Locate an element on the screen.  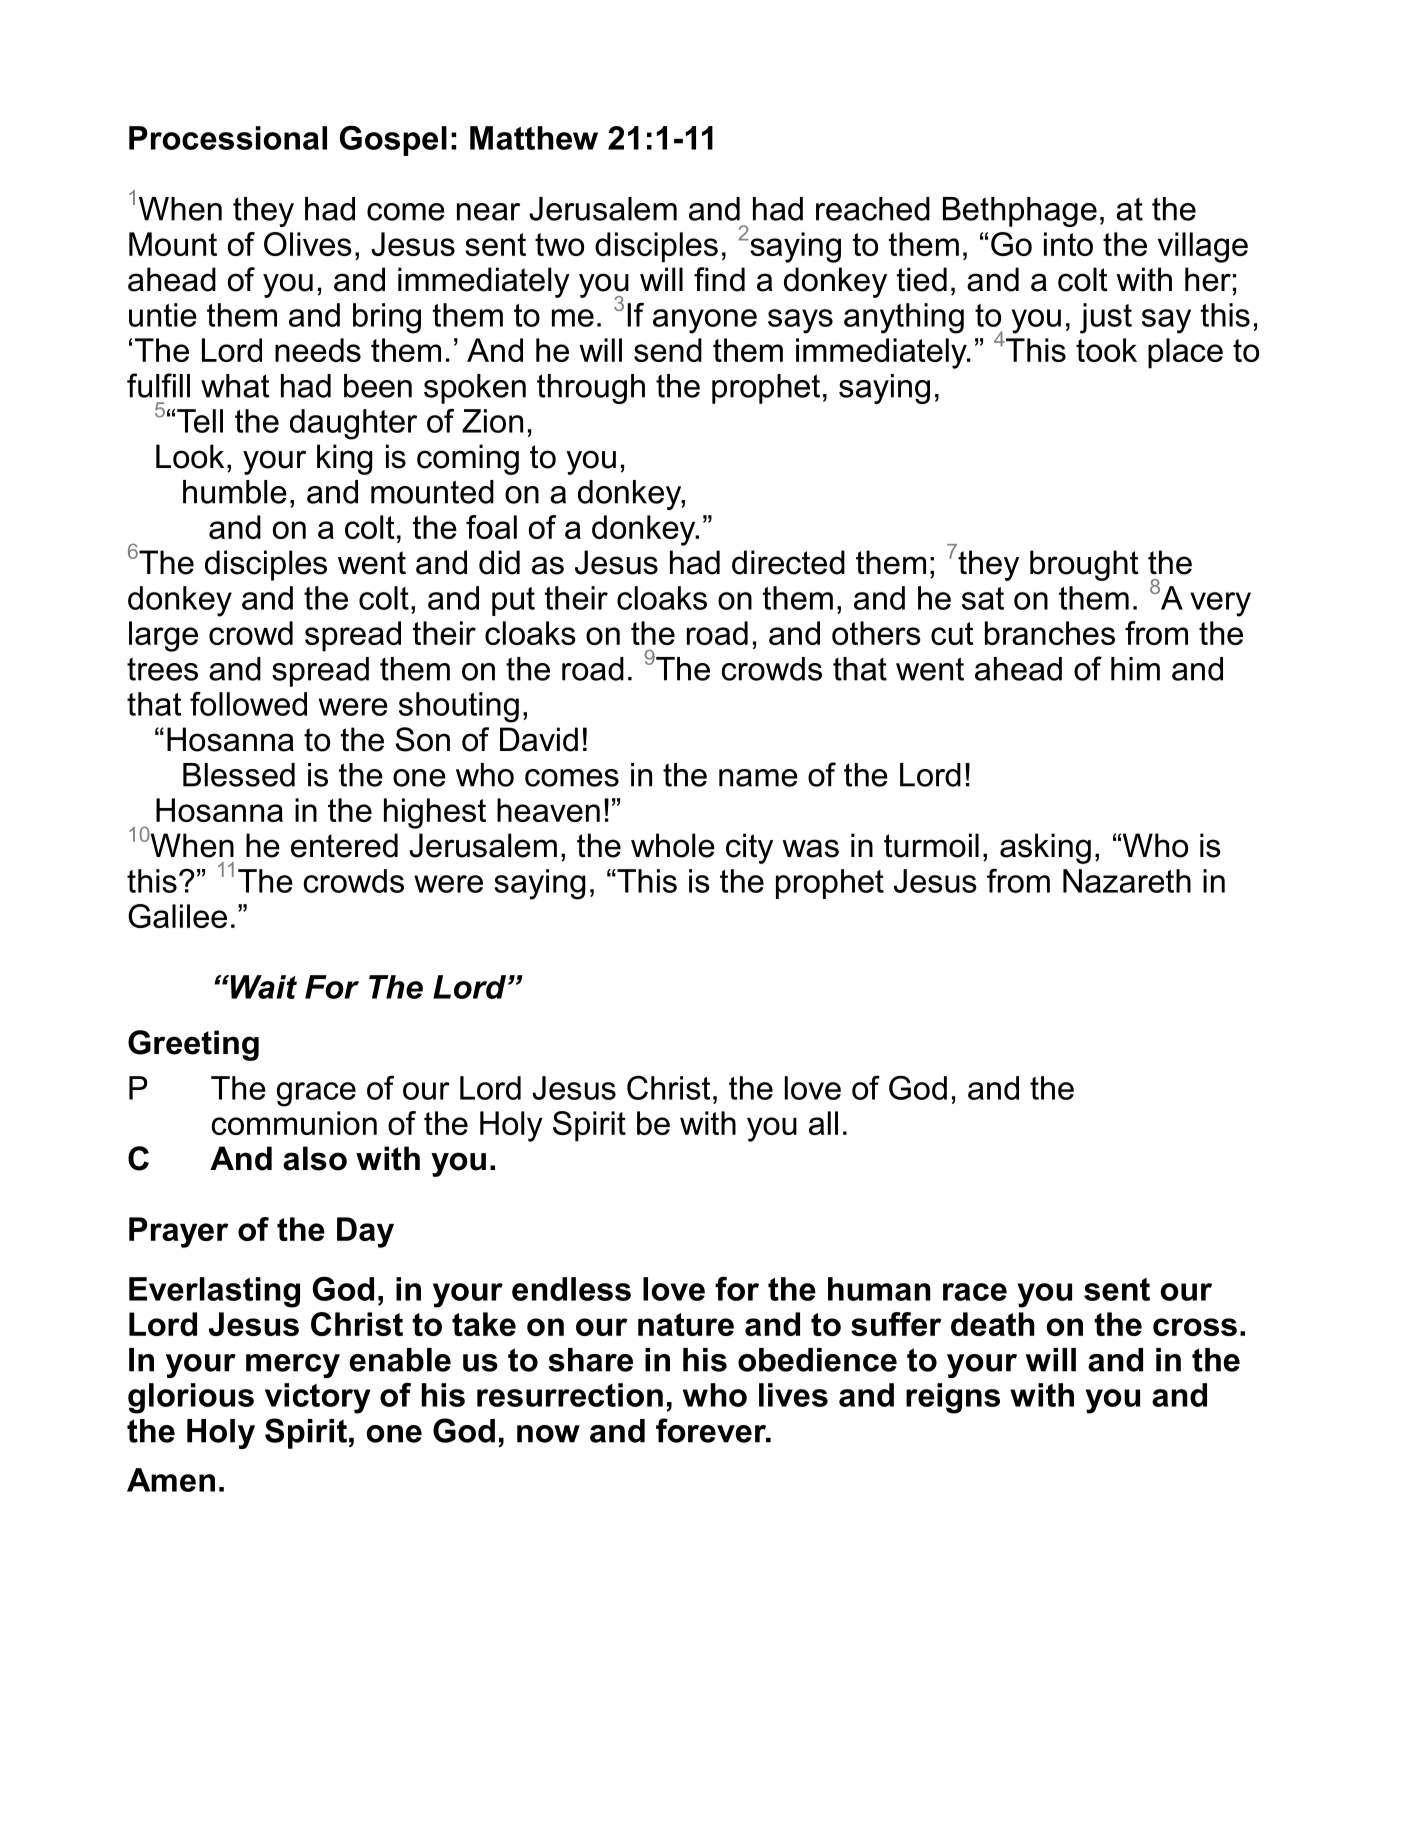
through is located at coordinates (591, 389).
